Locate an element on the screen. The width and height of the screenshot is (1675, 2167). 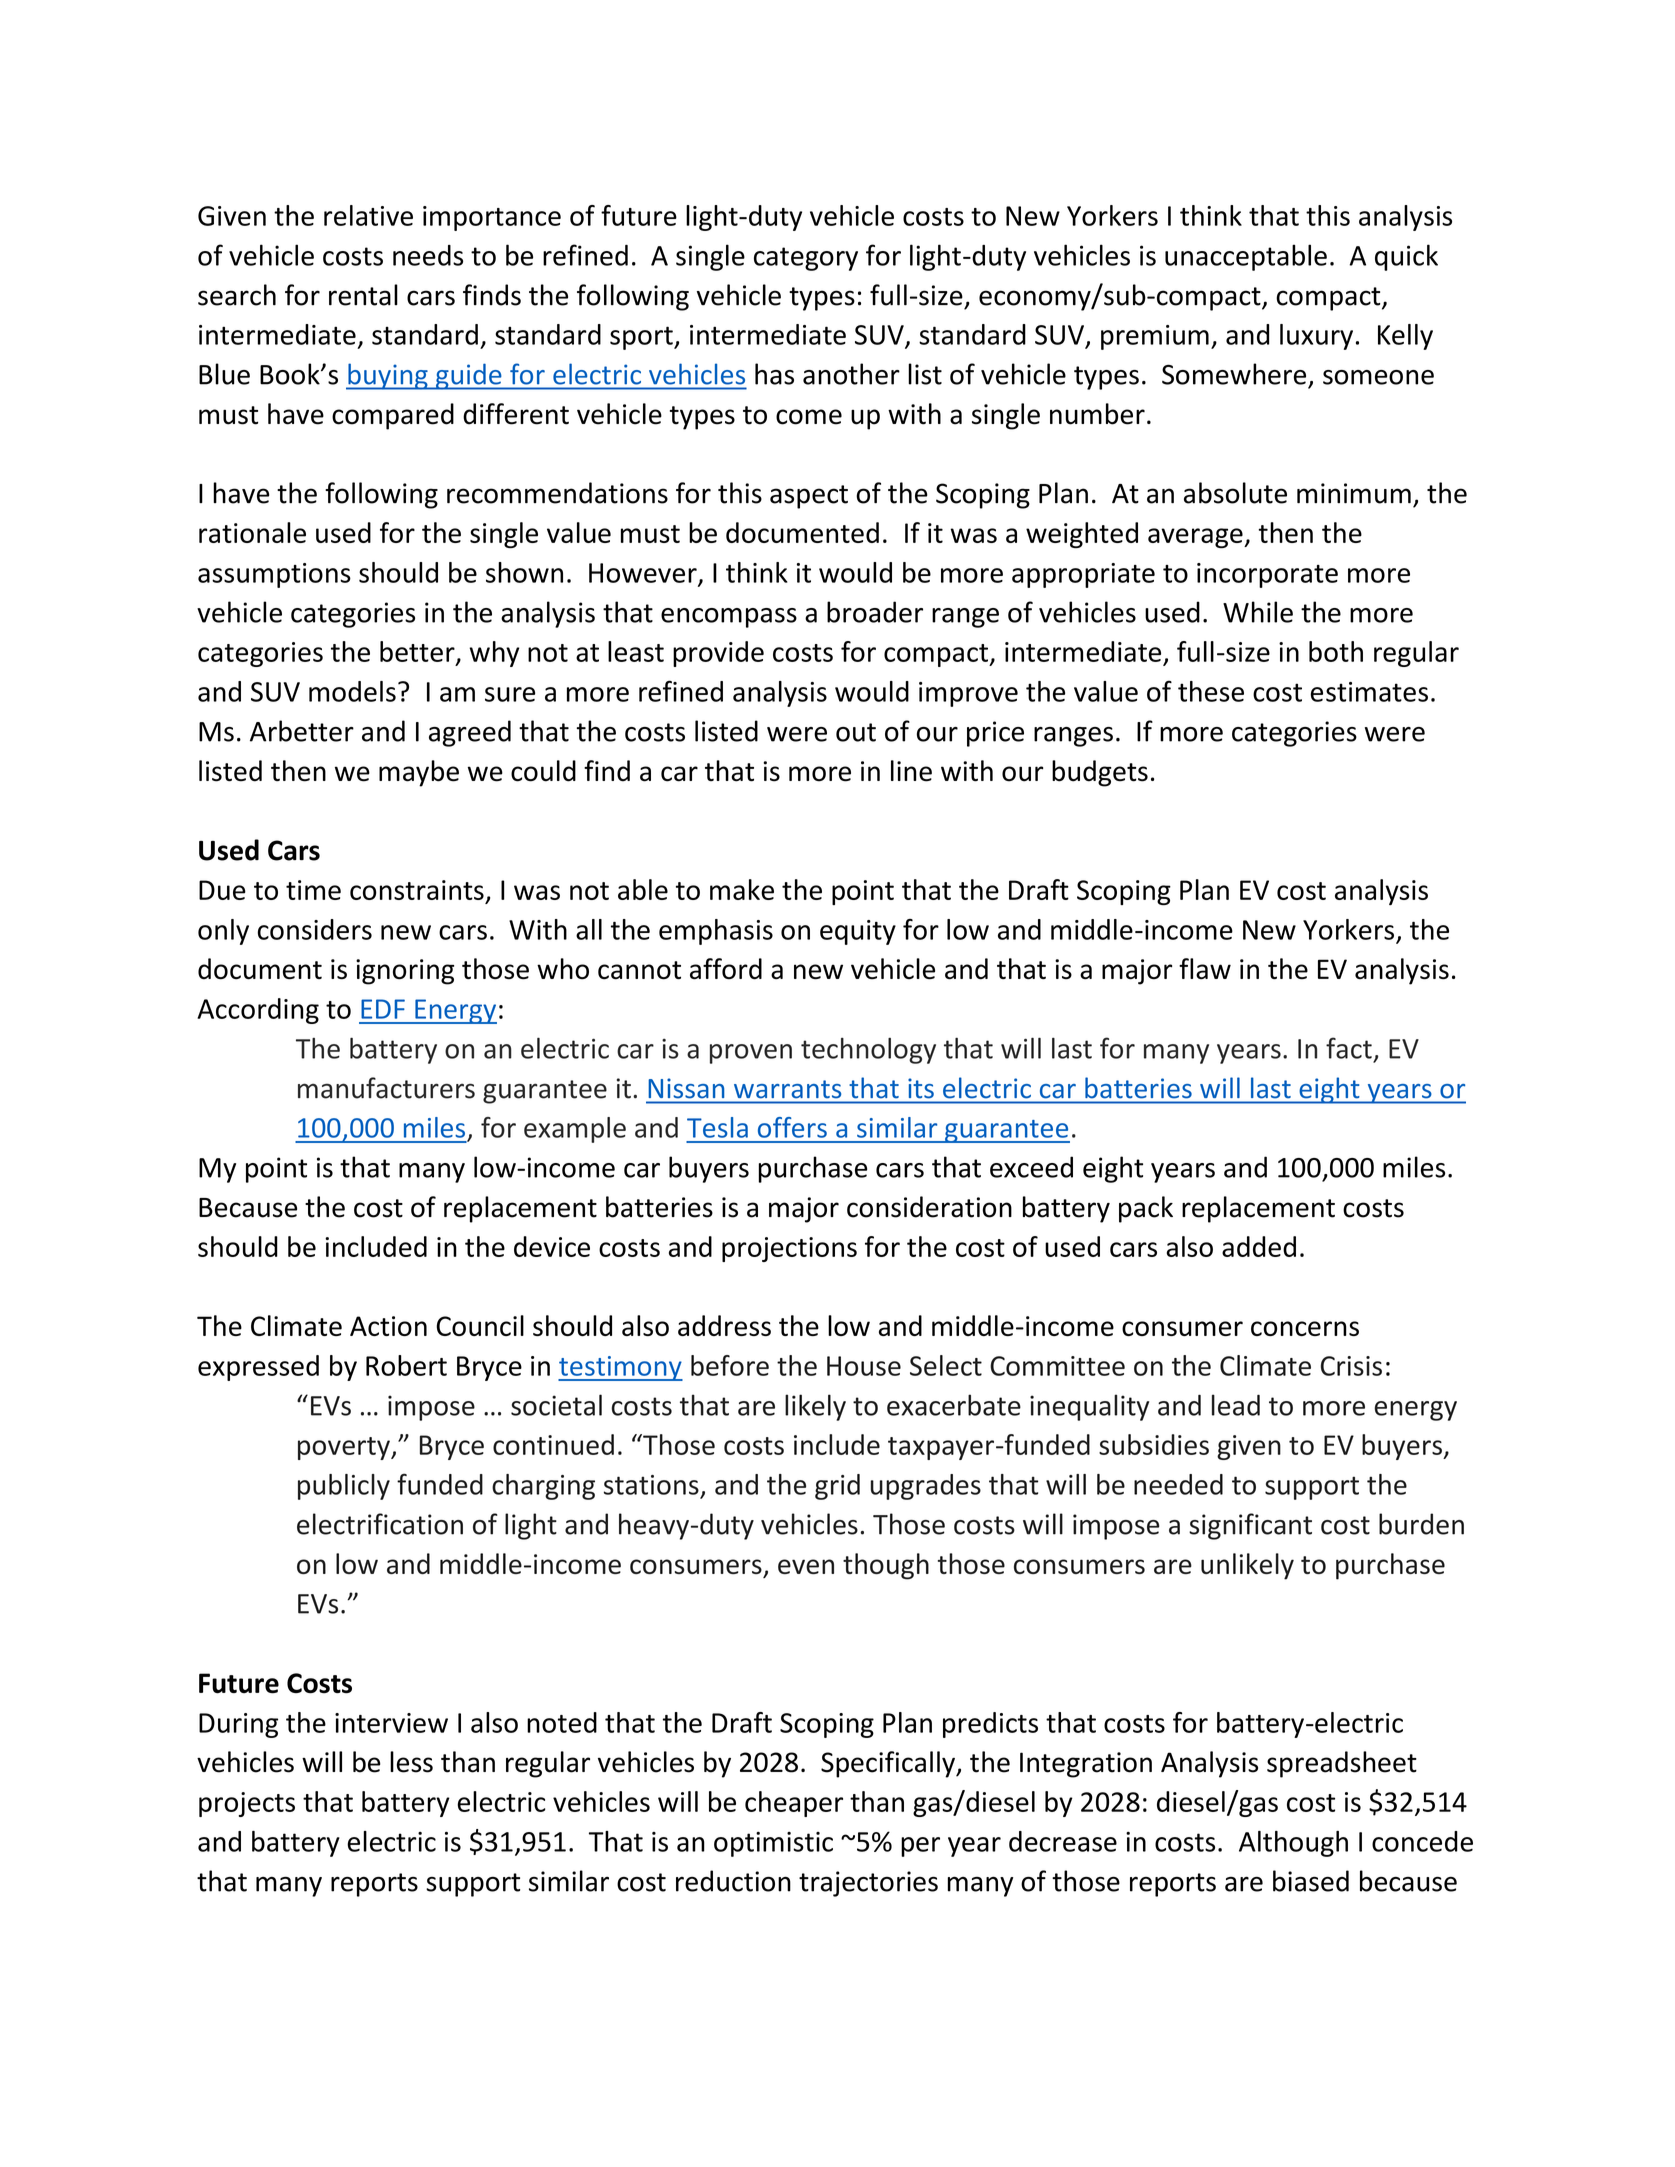
rental is located at coordinates (363, 295).
